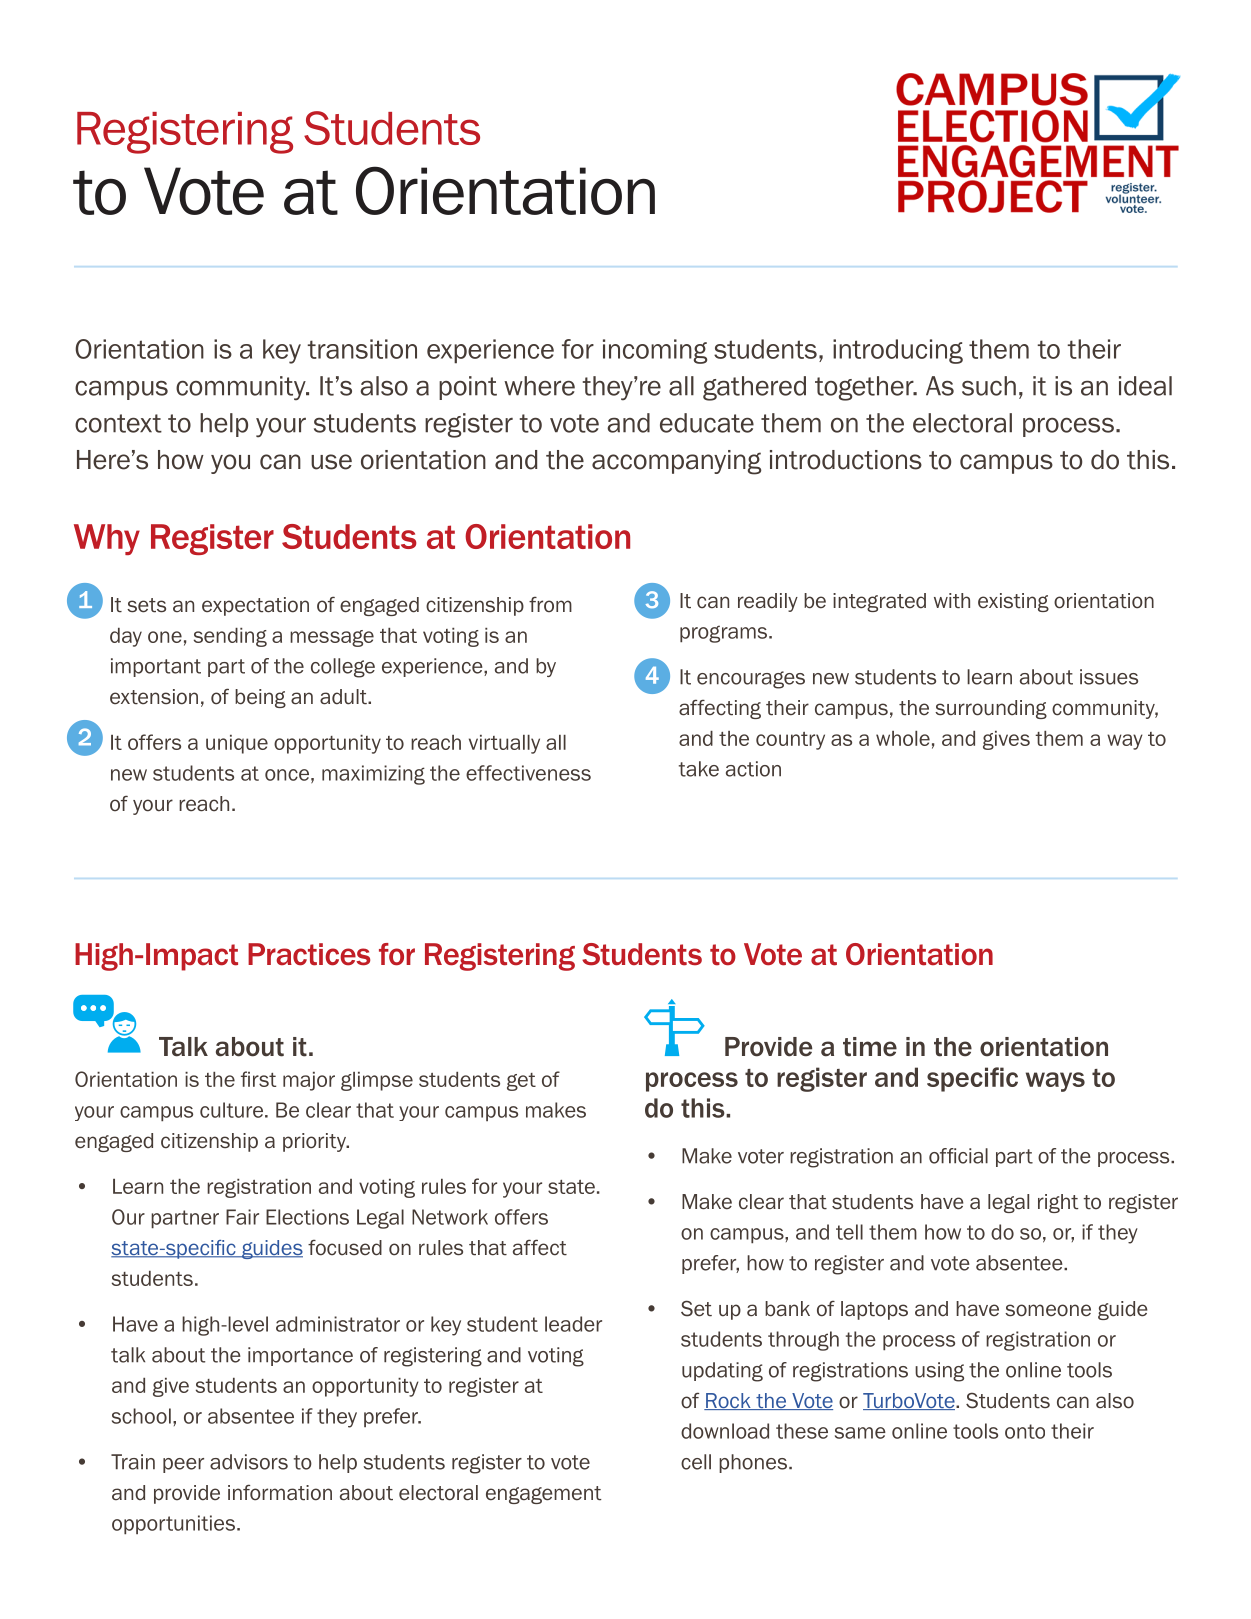 Image resolution: width=1251 pixels, height=1619 pixels. I want to click on Practices, so click(309, 954).
